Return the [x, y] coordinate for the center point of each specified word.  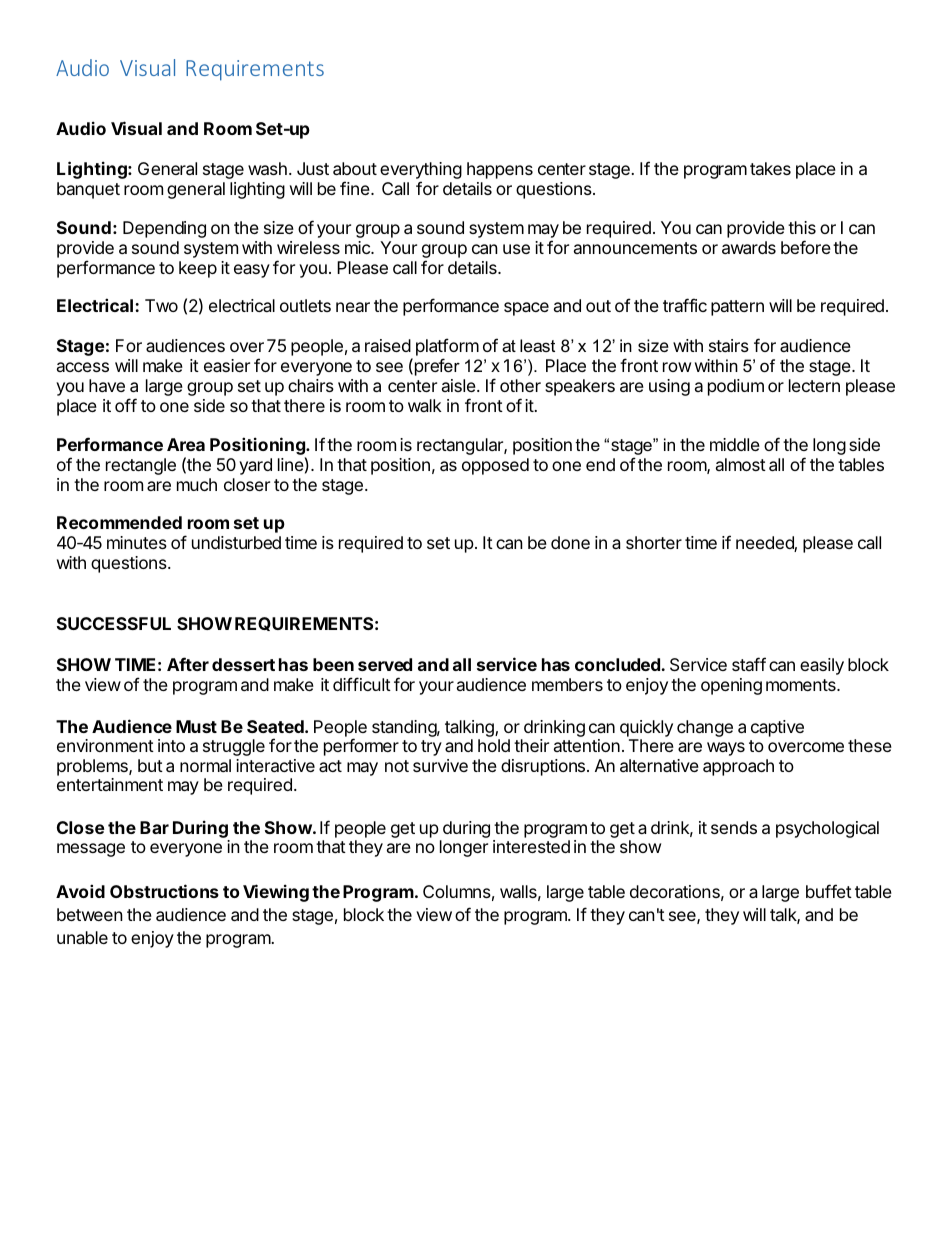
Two [161, 305]
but [150, 765]
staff [749, 664]
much [197, 484]
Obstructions [164, 891]
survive [440, 765]
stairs [729, 345]
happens [500, 170]
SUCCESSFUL [114, 623]
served [385, 664]
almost [741, 464]
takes [770, 168]
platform [447, 348]
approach [738, 767]
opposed [495, 466]
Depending [164, 229]
